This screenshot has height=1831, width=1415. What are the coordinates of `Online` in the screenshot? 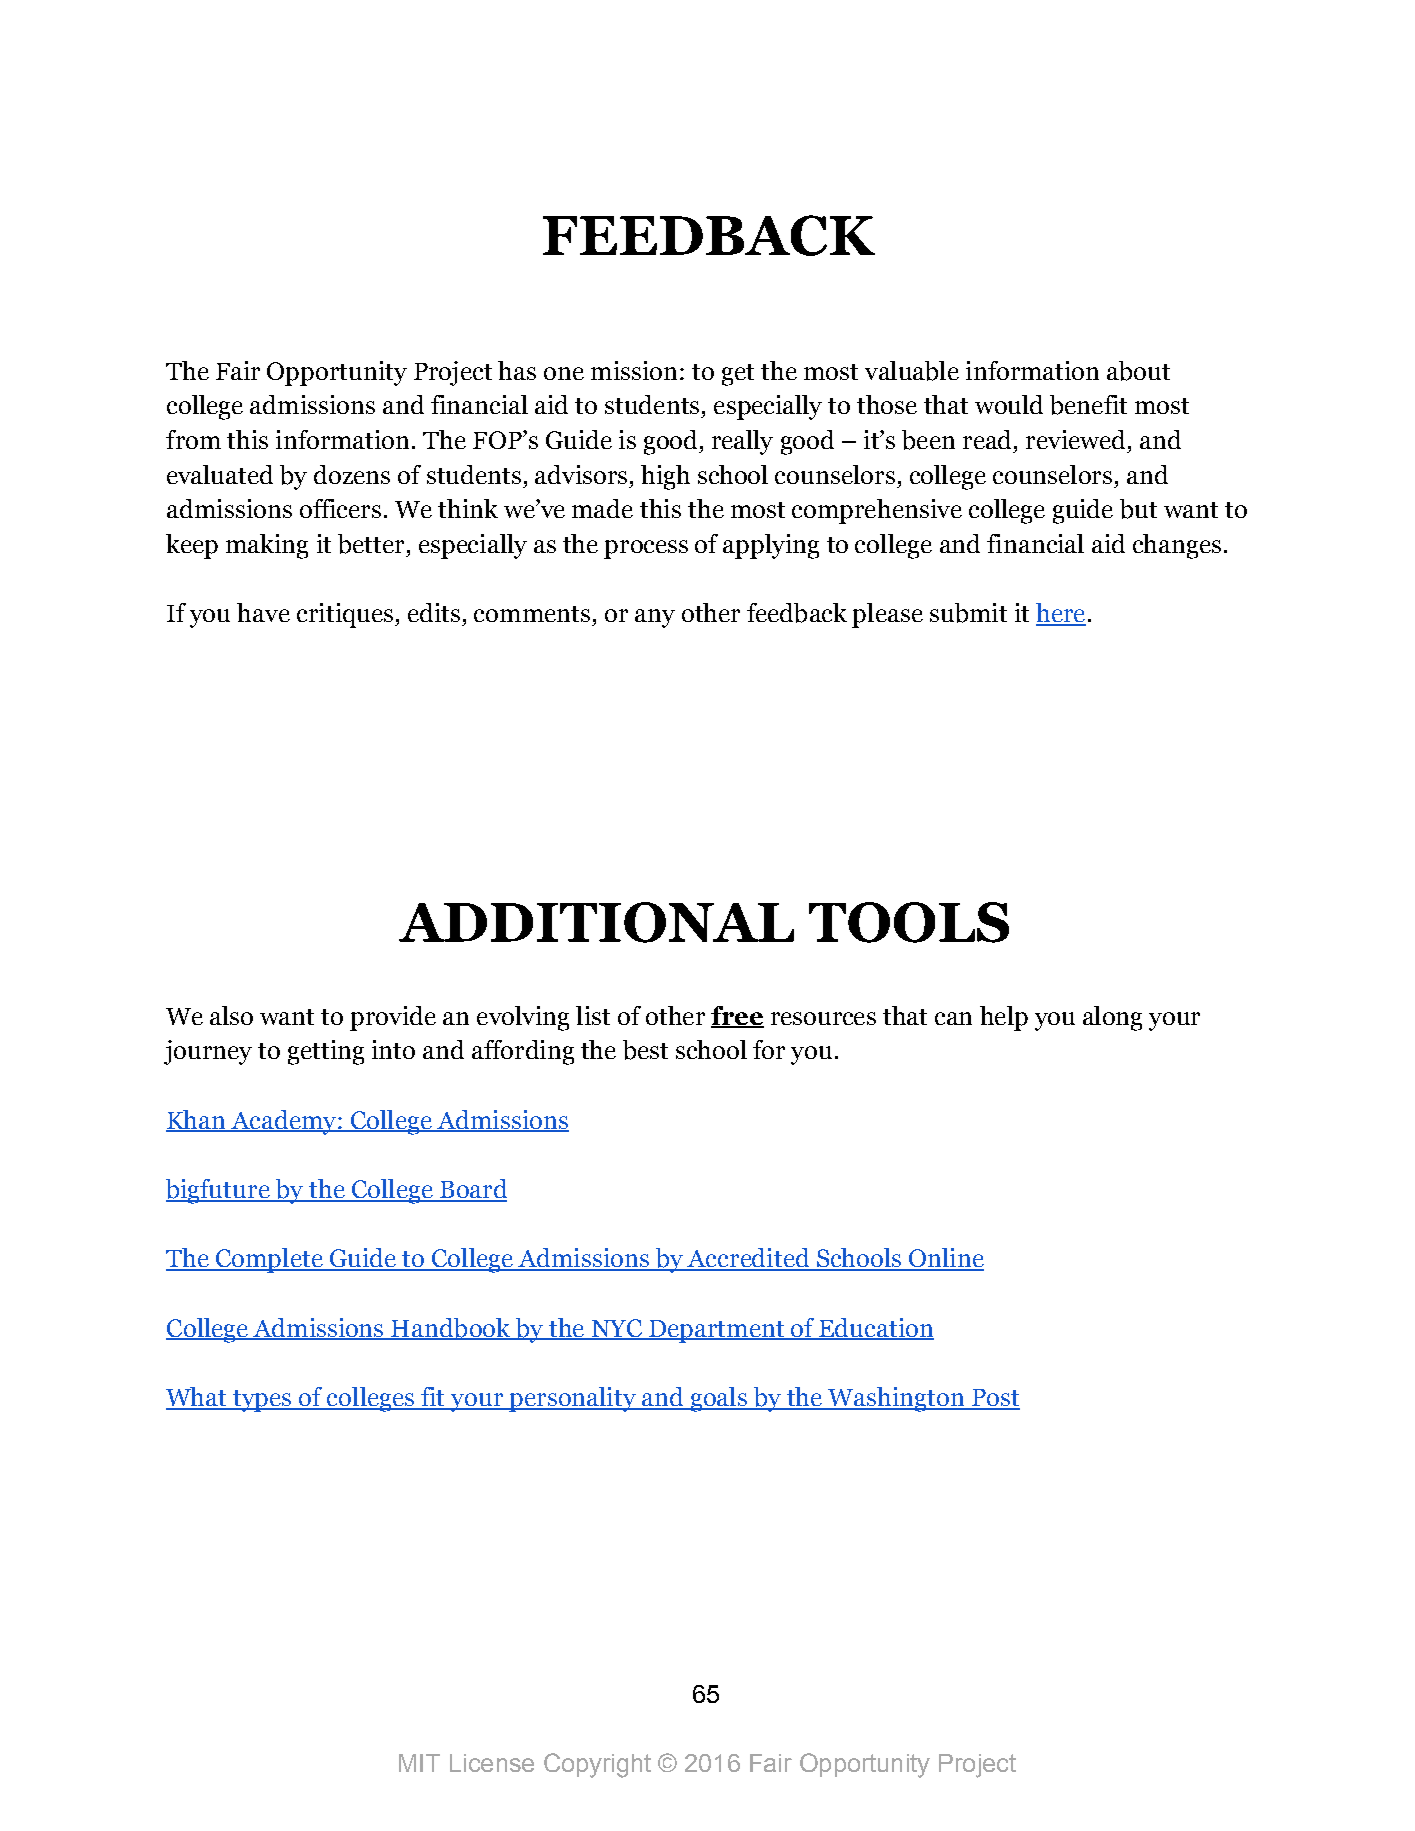 It's located at (945, 1259).
